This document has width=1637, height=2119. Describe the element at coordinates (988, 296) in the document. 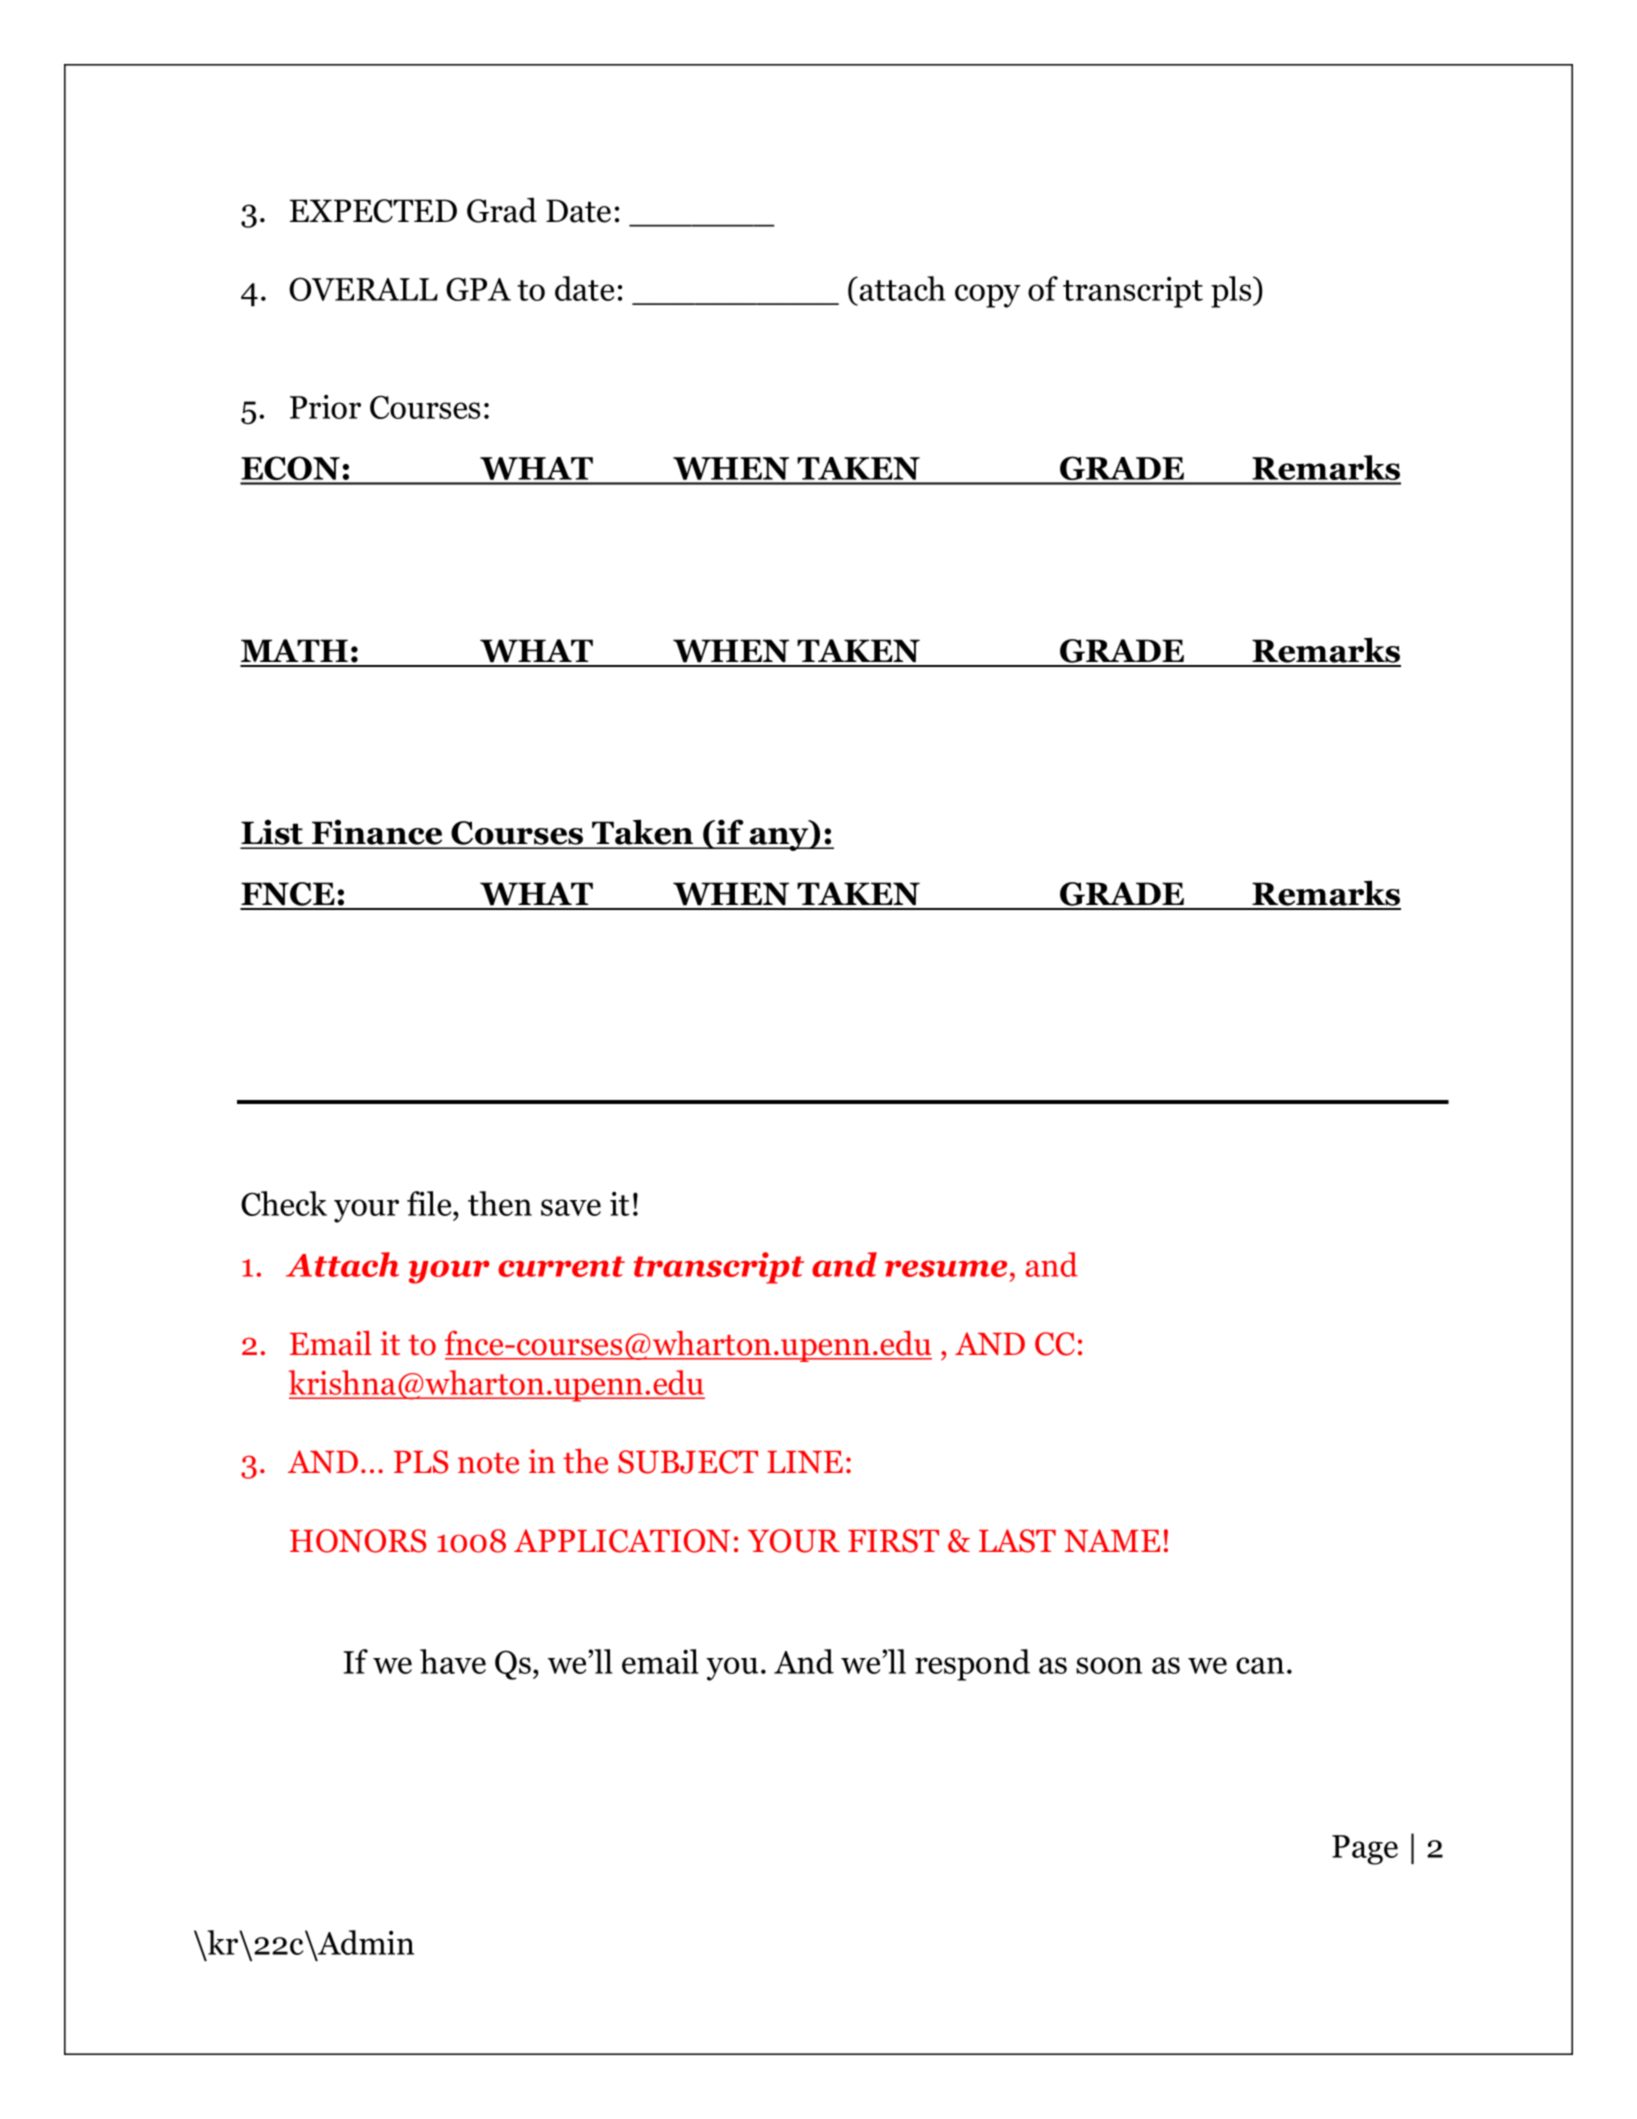

I see `copy` at that location.
